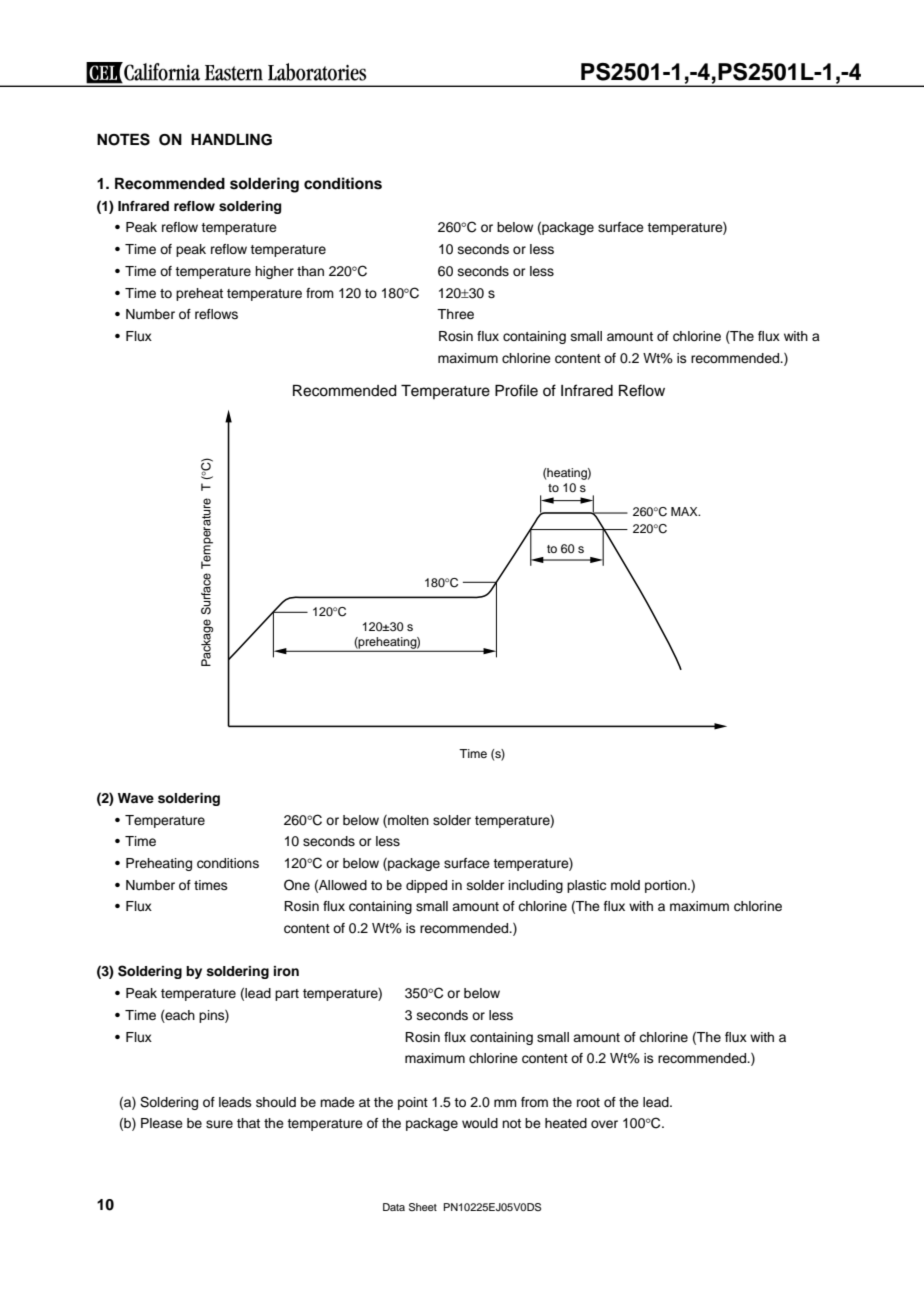 This screenshot has width=924, height=1308. I want to click on dipped, so click(426, 886).
